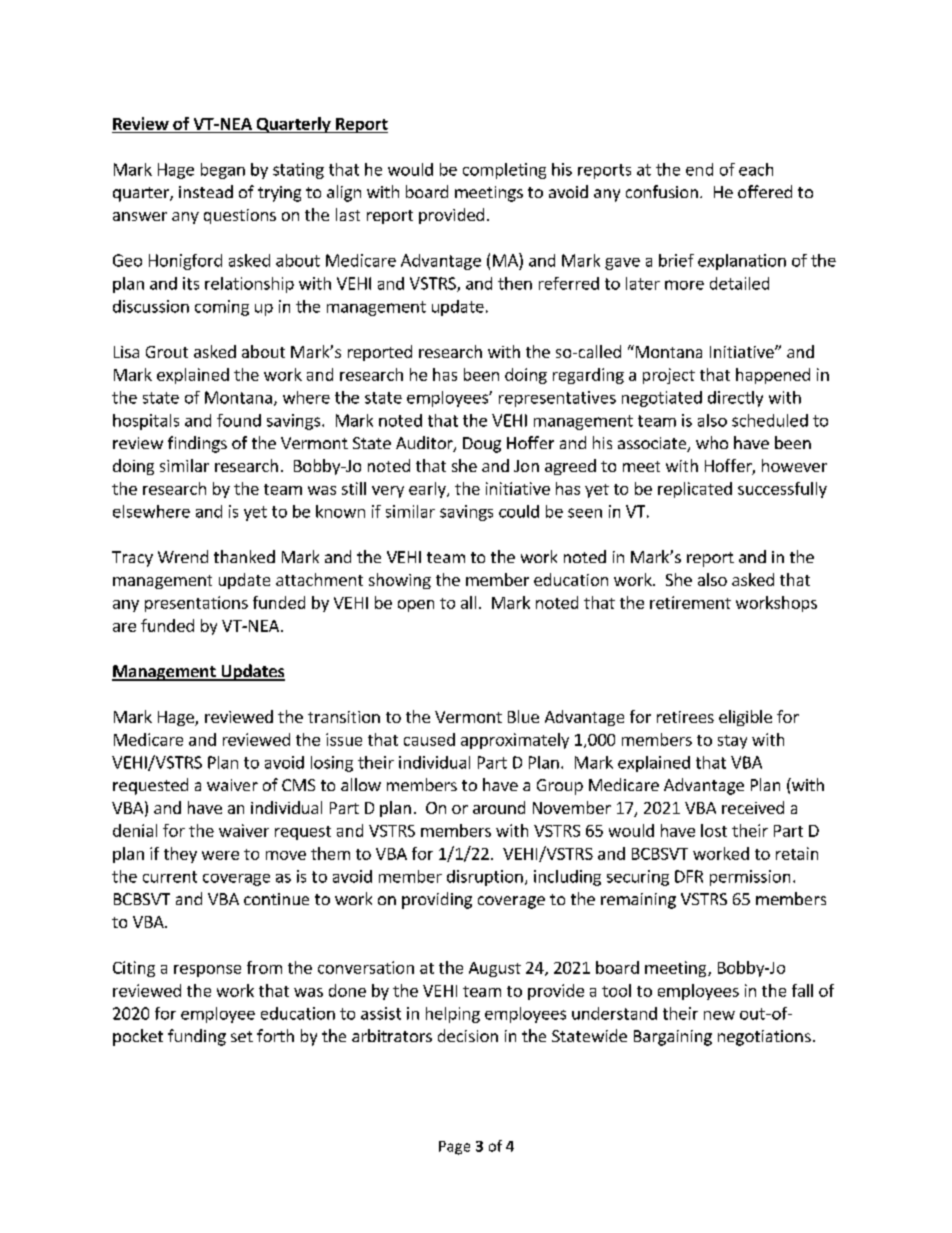 Image resolution: width=952 pixels, height=1233 pixels. I want to click on offered, so click(765, 191).
